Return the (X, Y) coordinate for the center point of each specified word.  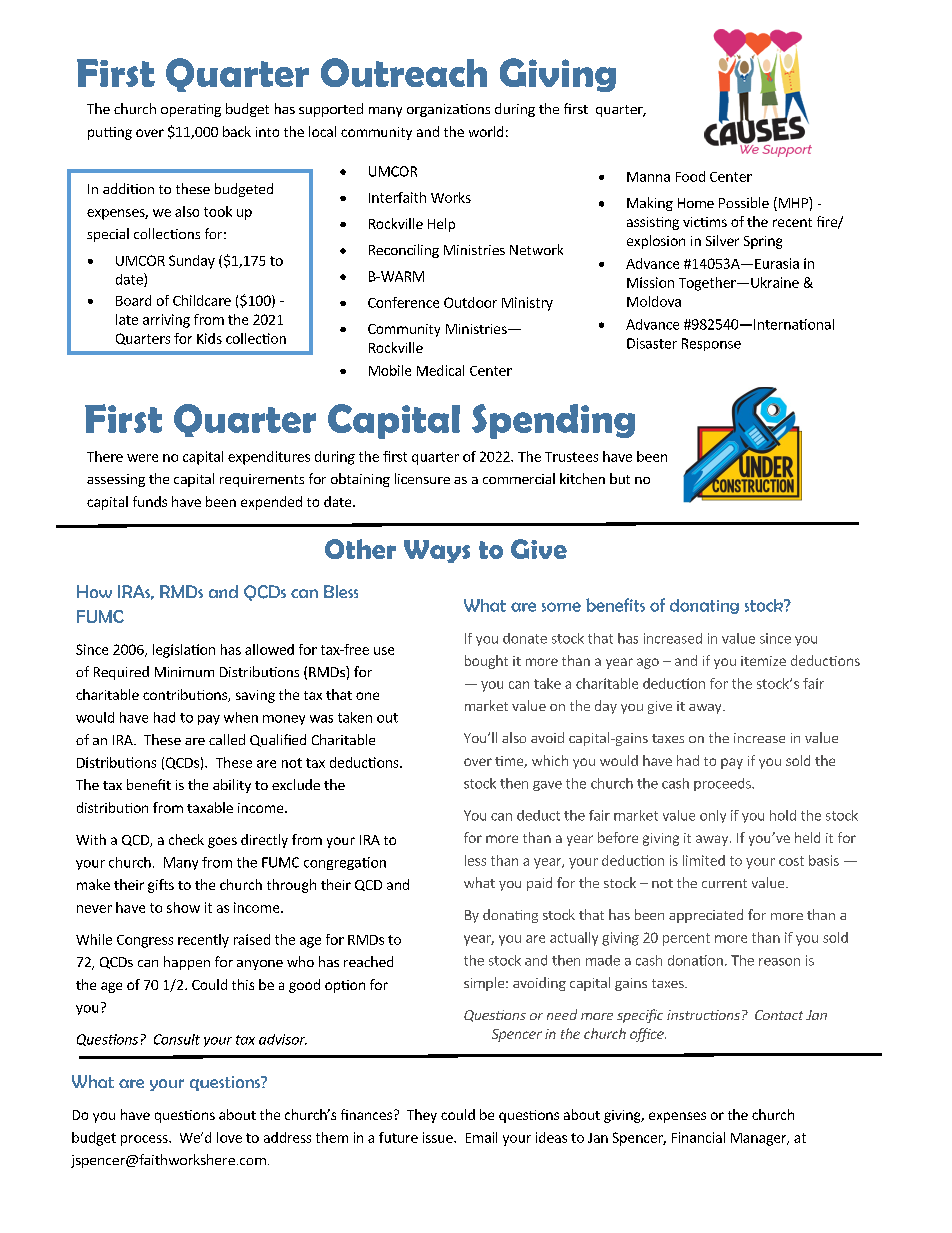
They (422, 1116)
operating (191, 110)
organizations (448, 110)
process (145, 1140)
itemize (763, 661)
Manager (760, 1139)
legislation (184, 651)
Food (690, 176)
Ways (437, 551)
